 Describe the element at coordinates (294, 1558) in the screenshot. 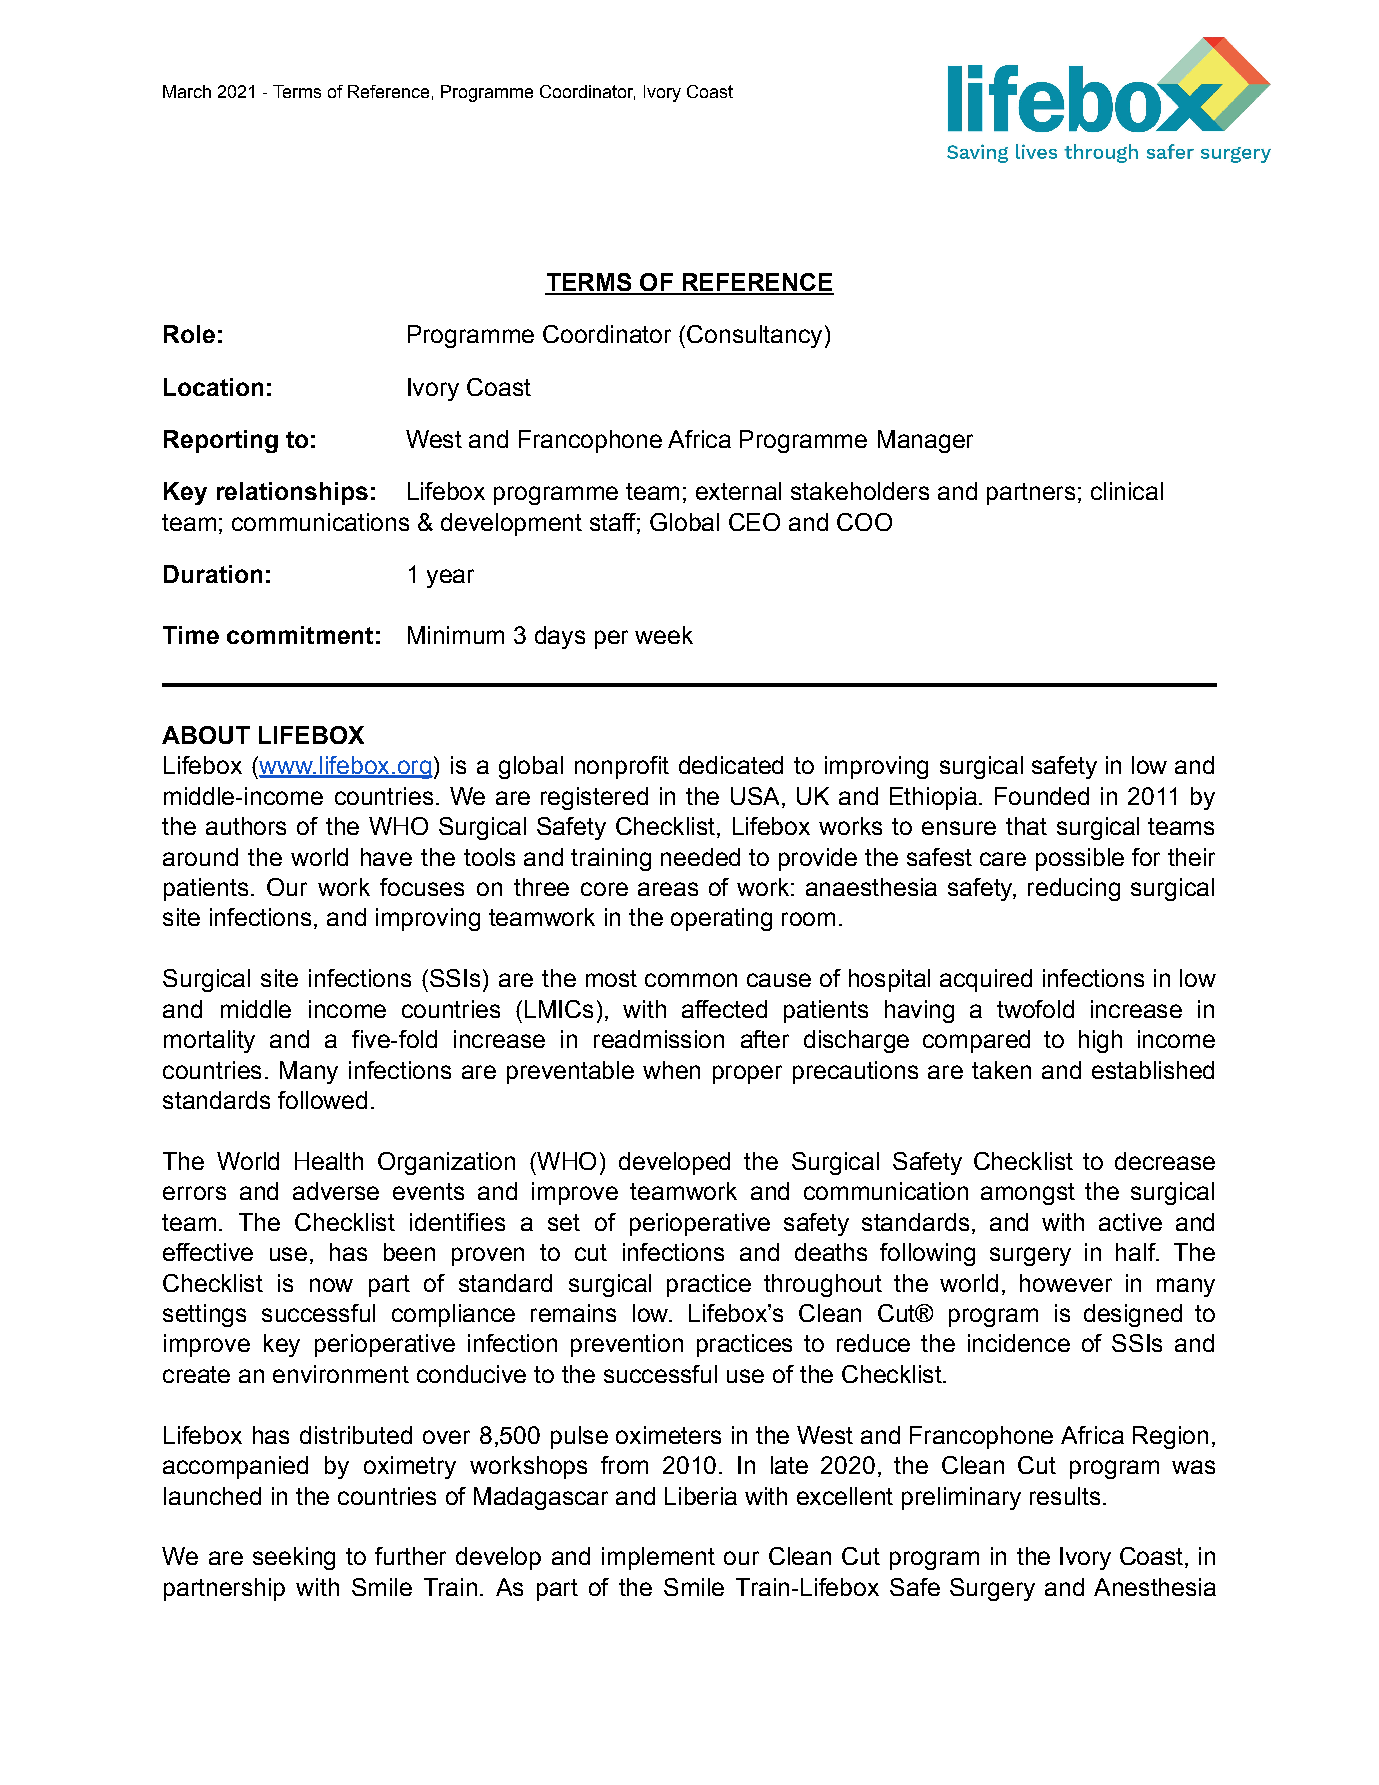

I see `seeking` at that location.
